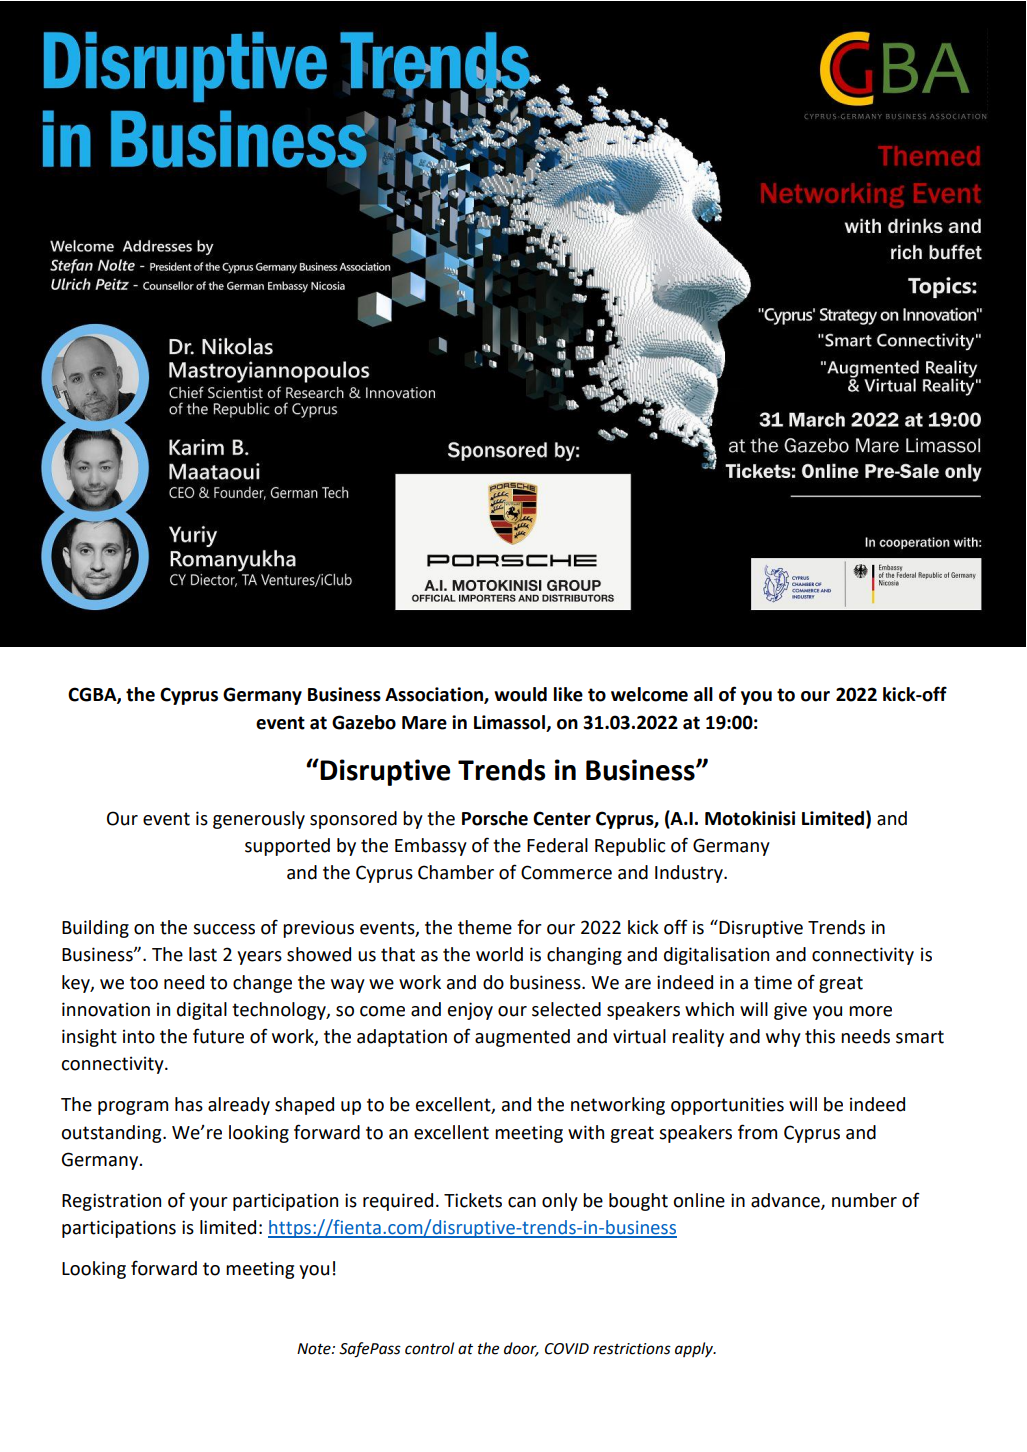 The height and width of the screenshot is (1452, 1027). Describe the element at coordinates (786, 1201) in the screenshot. I see `advance` at that location.
